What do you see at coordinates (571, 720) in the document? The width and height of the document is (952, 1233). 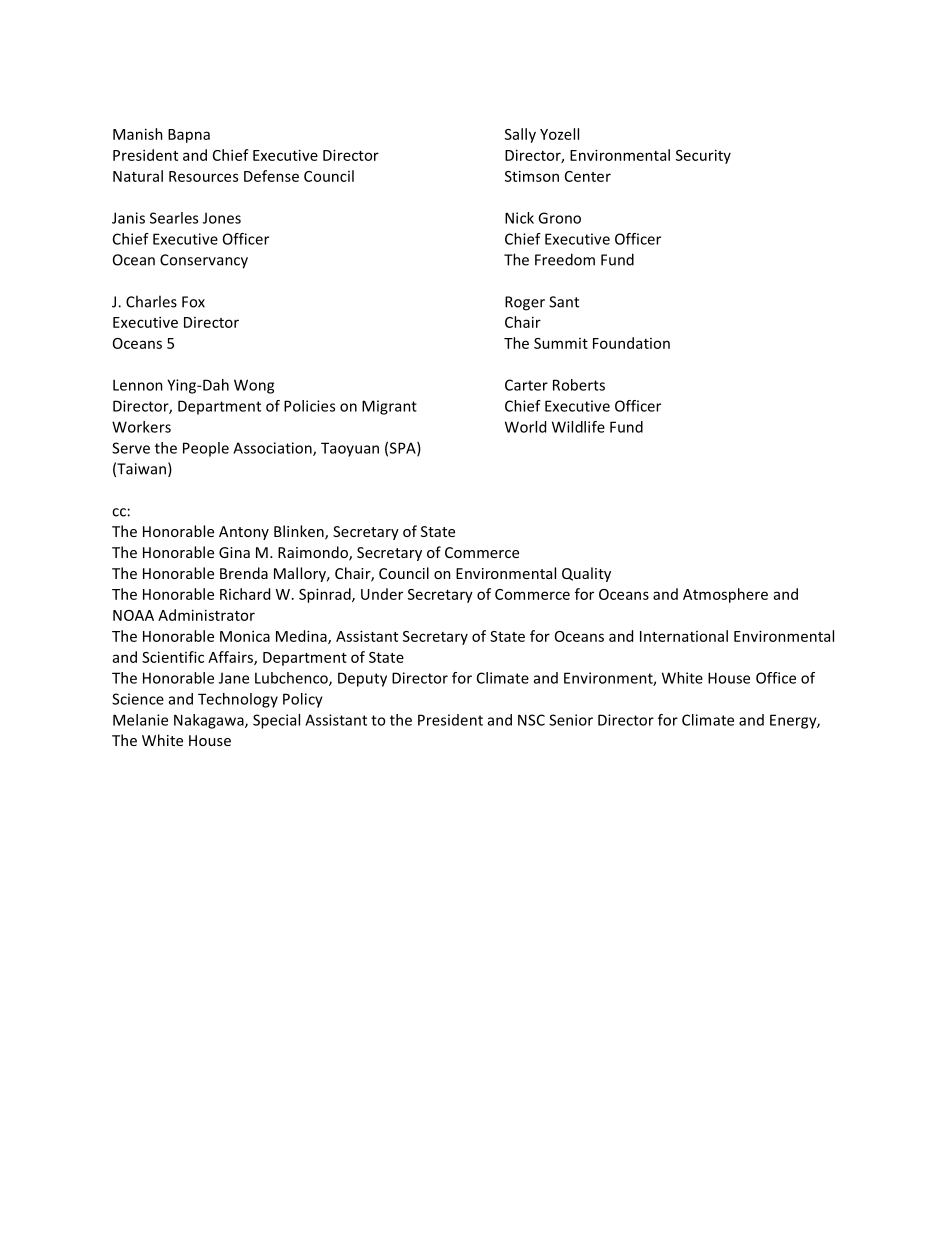 I see `Senior` at bounding box center [571, 720].
